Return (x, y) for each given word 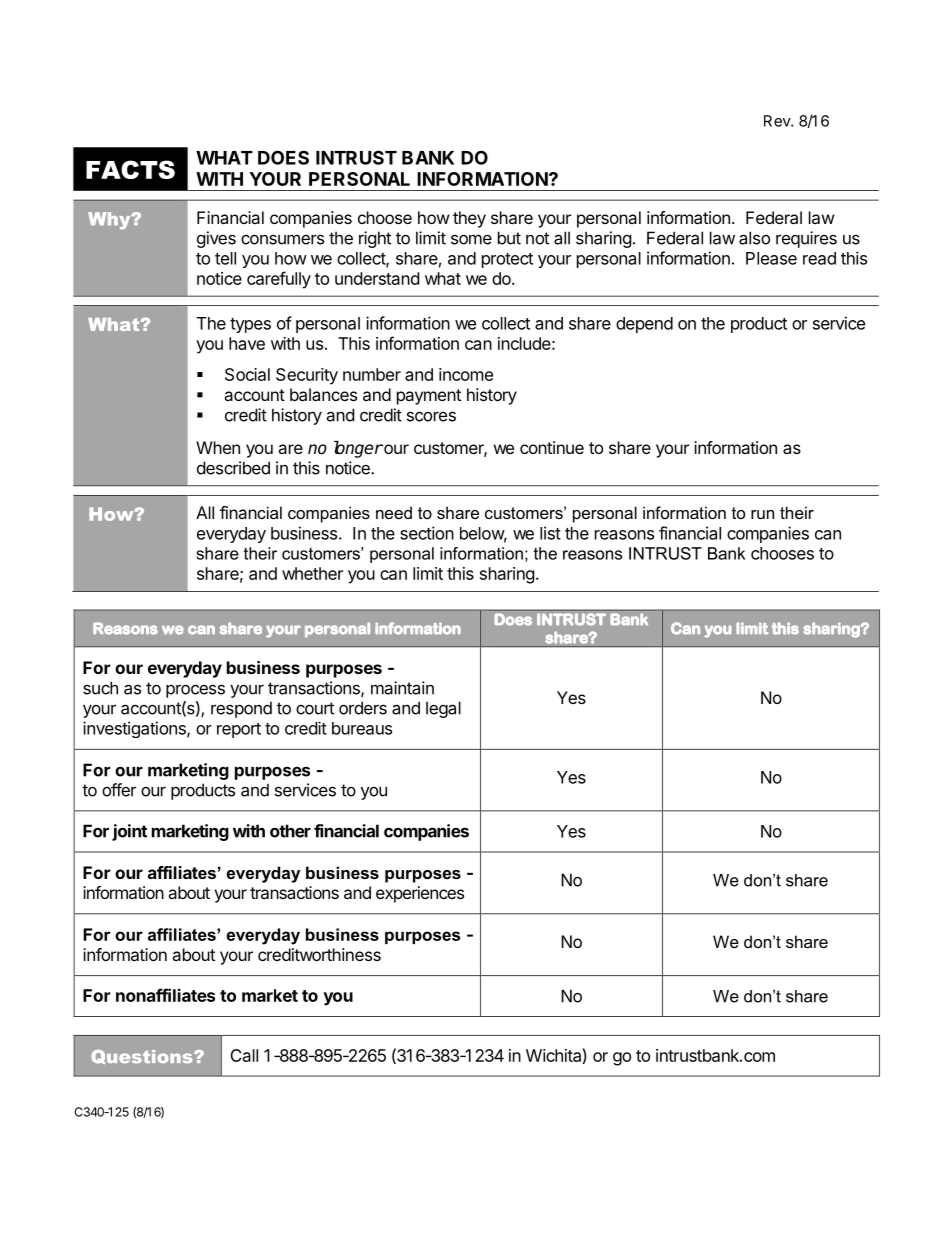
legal (443, 709)
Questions (143, 1057)
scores (431, 416)
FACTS (130, 169)
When (218, 447)
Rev (778, 121)
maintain (402, 688)
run (762, 514)
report (239, 730)
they (469, 219)
